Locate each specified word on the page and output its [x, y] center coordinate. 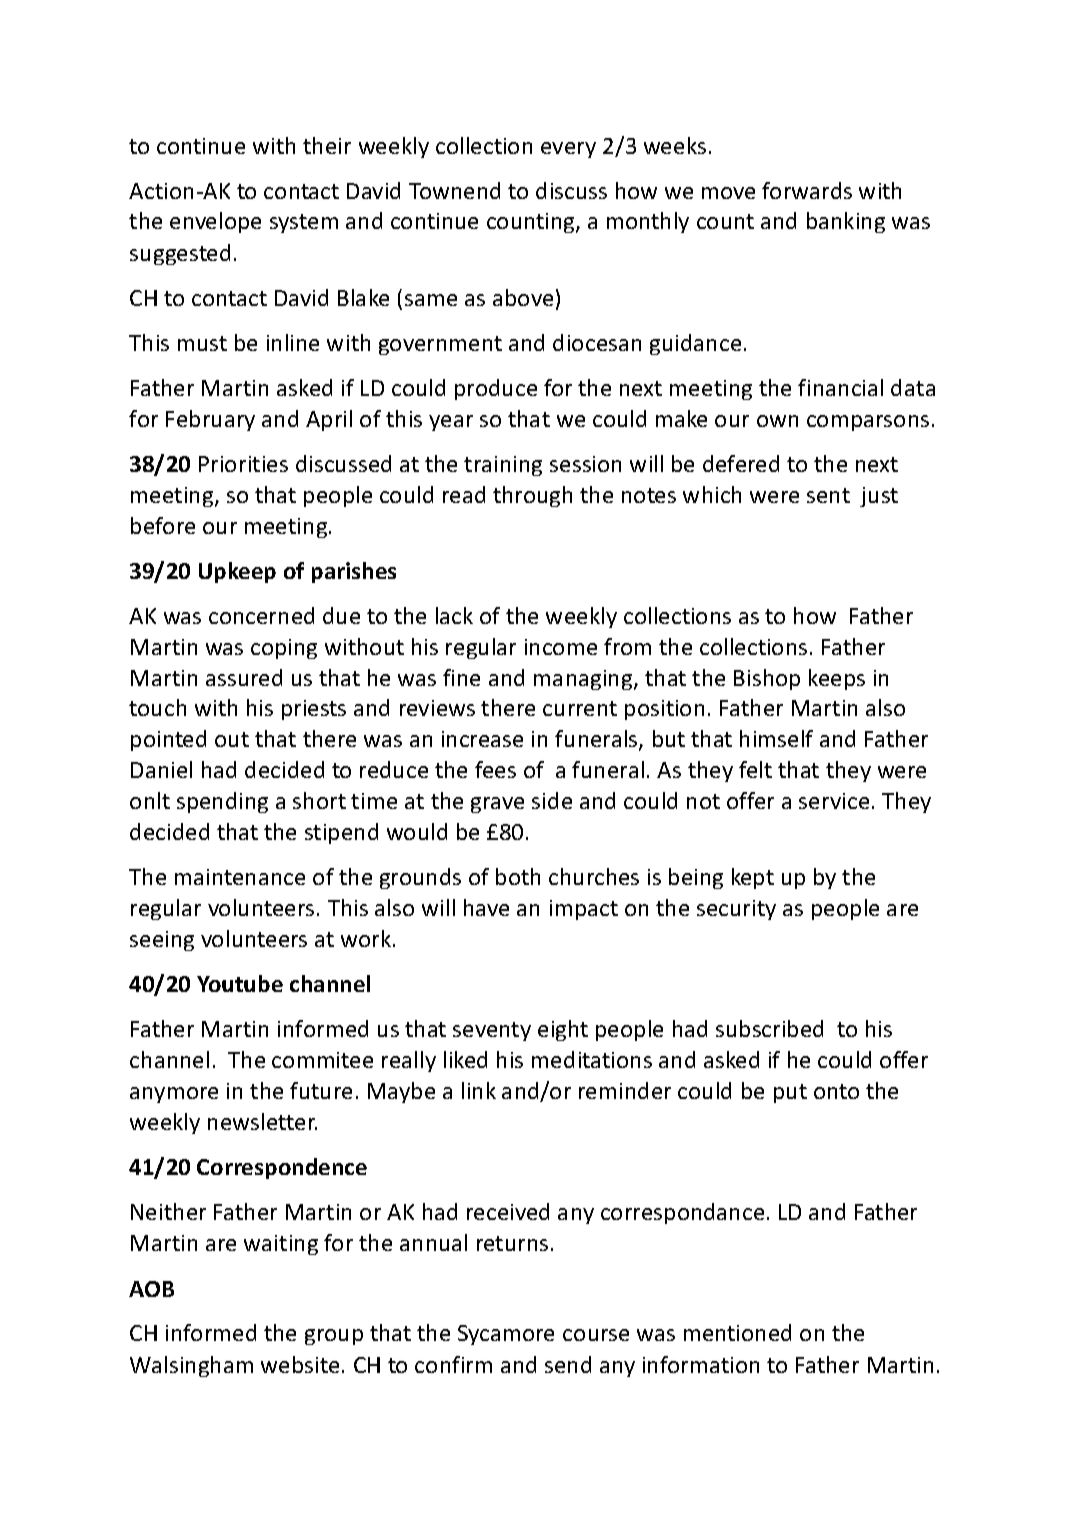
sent [828, 495]
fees [495, 769]
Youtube [240, 983]
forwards [807, 190]
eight [563, 1030]
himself [776, 738]
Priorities [243, 464]
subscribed [769, 1028]
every [568, 150]
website [300, 1364]
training [503, 466]
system [304, 223]
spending [222, 802]
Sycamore [506, 1335]
